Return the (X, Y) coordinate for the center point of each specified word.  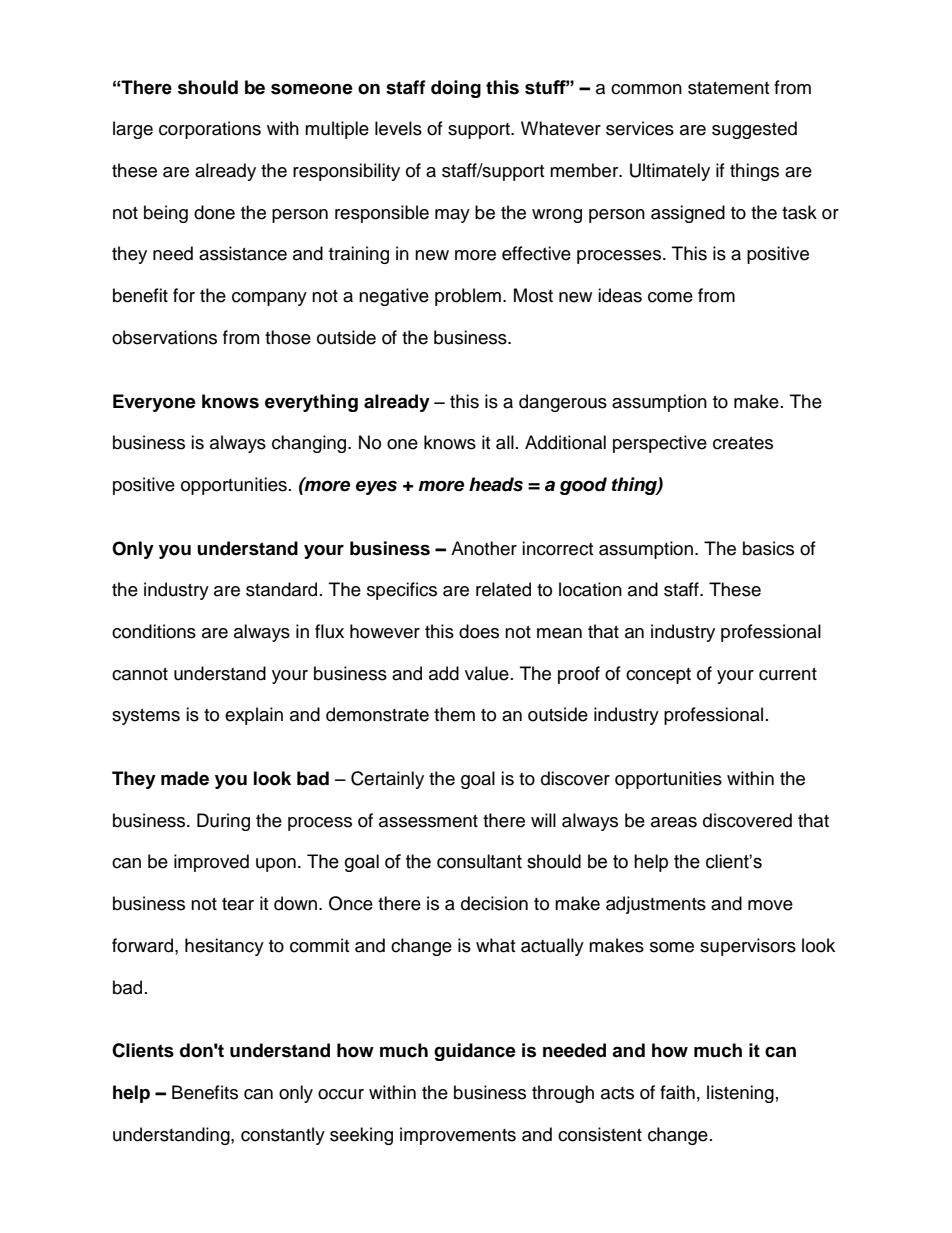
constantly (283, 1136)
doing (456, 89)
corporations (210, 130)
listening (740, 1094)
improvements (458, 1136)
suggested (754, 130)
